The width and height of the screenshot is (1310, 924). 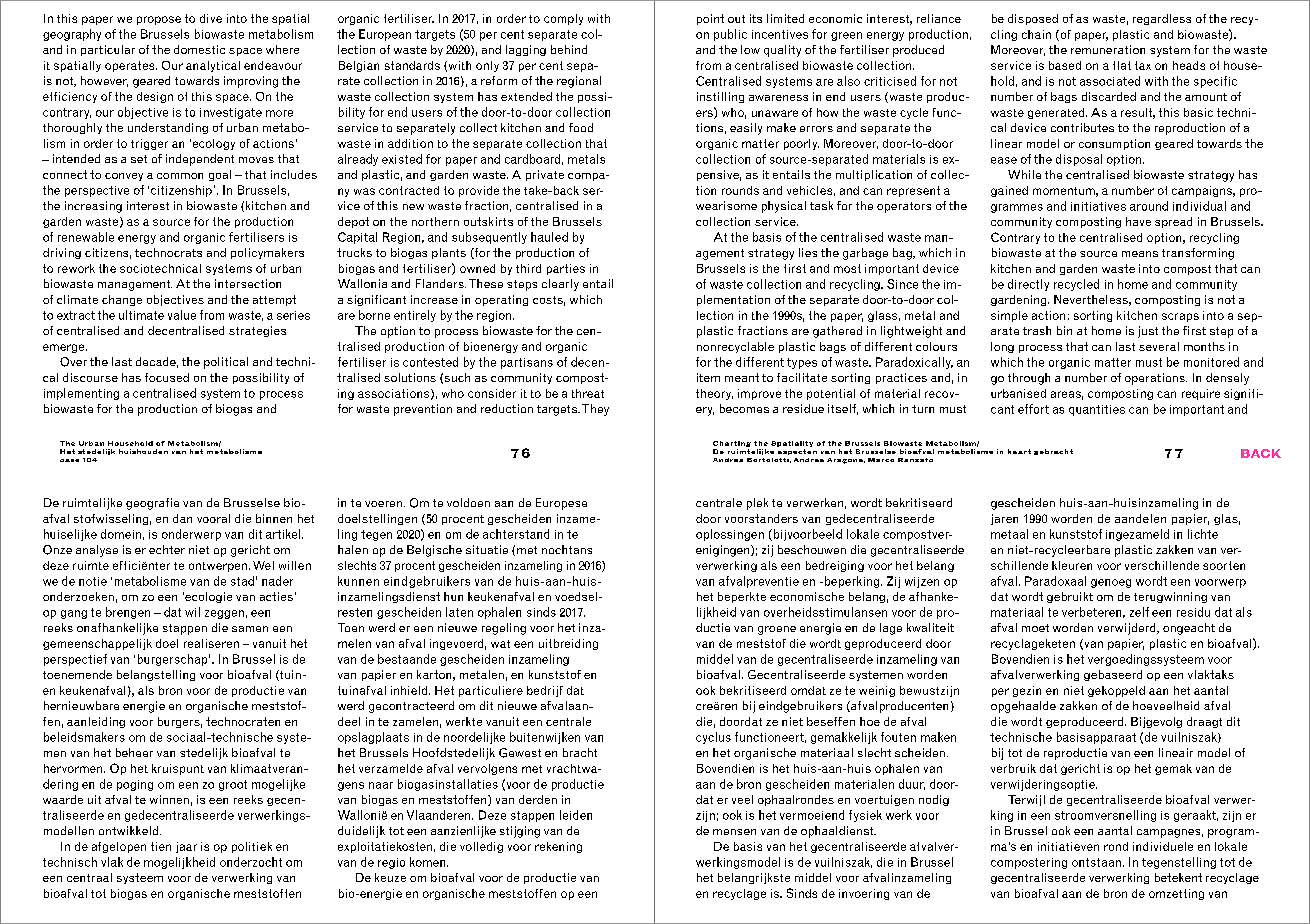 I want to click on based, so click(x=1065, y=65).
